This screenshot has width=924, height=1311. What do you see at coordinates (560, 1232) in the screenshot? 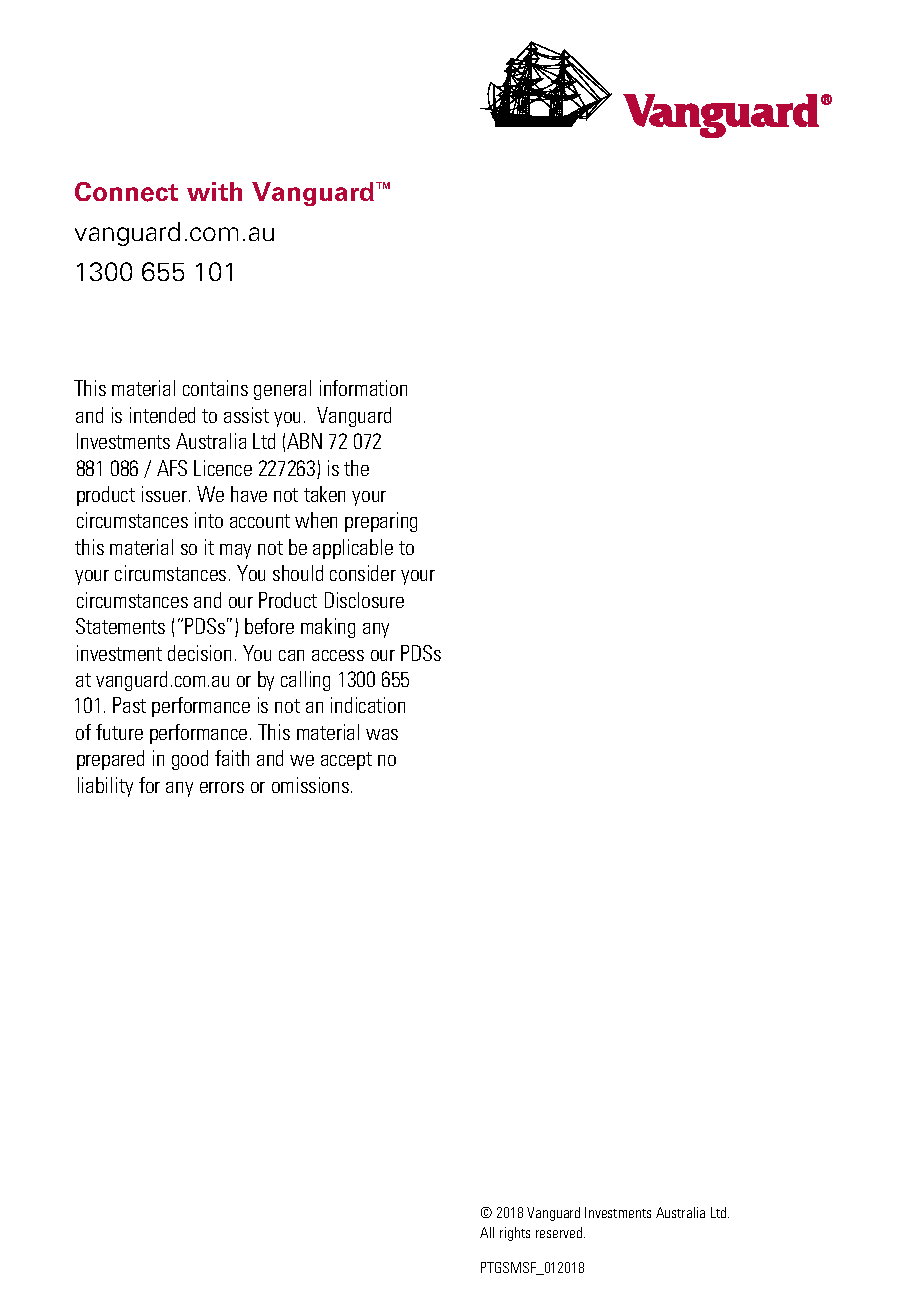
I see `reserved` at bounding box center [560, 1232].
